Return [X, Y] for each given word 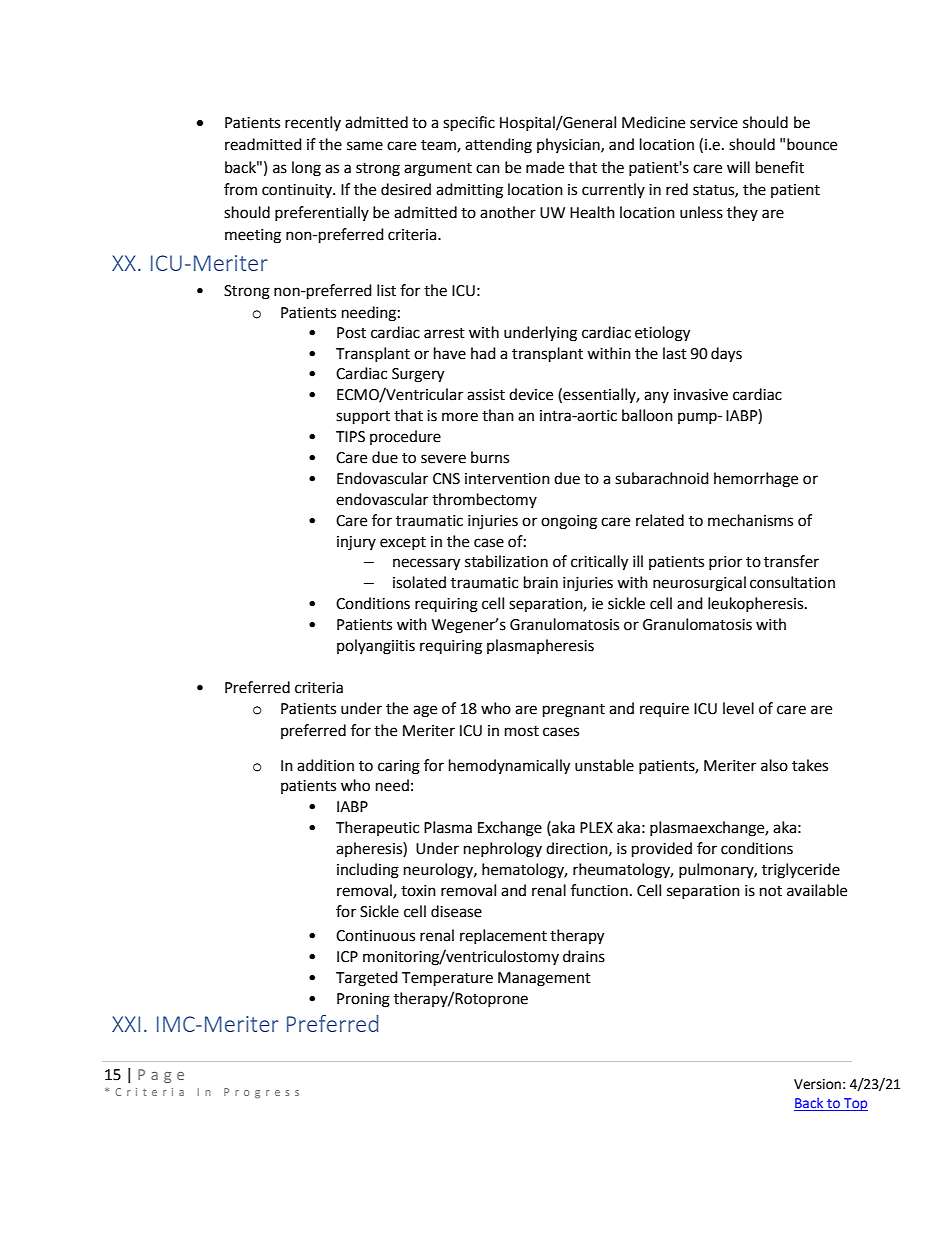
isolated [419, 582]
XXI [126, 1024]
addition [325, 765]
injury [356, 543]
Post [351, 333]
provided [662, 850]
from [240, 189]
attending [498, 146]
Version [817, 1084]
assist [486, 395]
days [726, 355]
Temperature [447, 979]
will [738, 167]
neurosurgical [699, 584]
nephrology [503, 850]
